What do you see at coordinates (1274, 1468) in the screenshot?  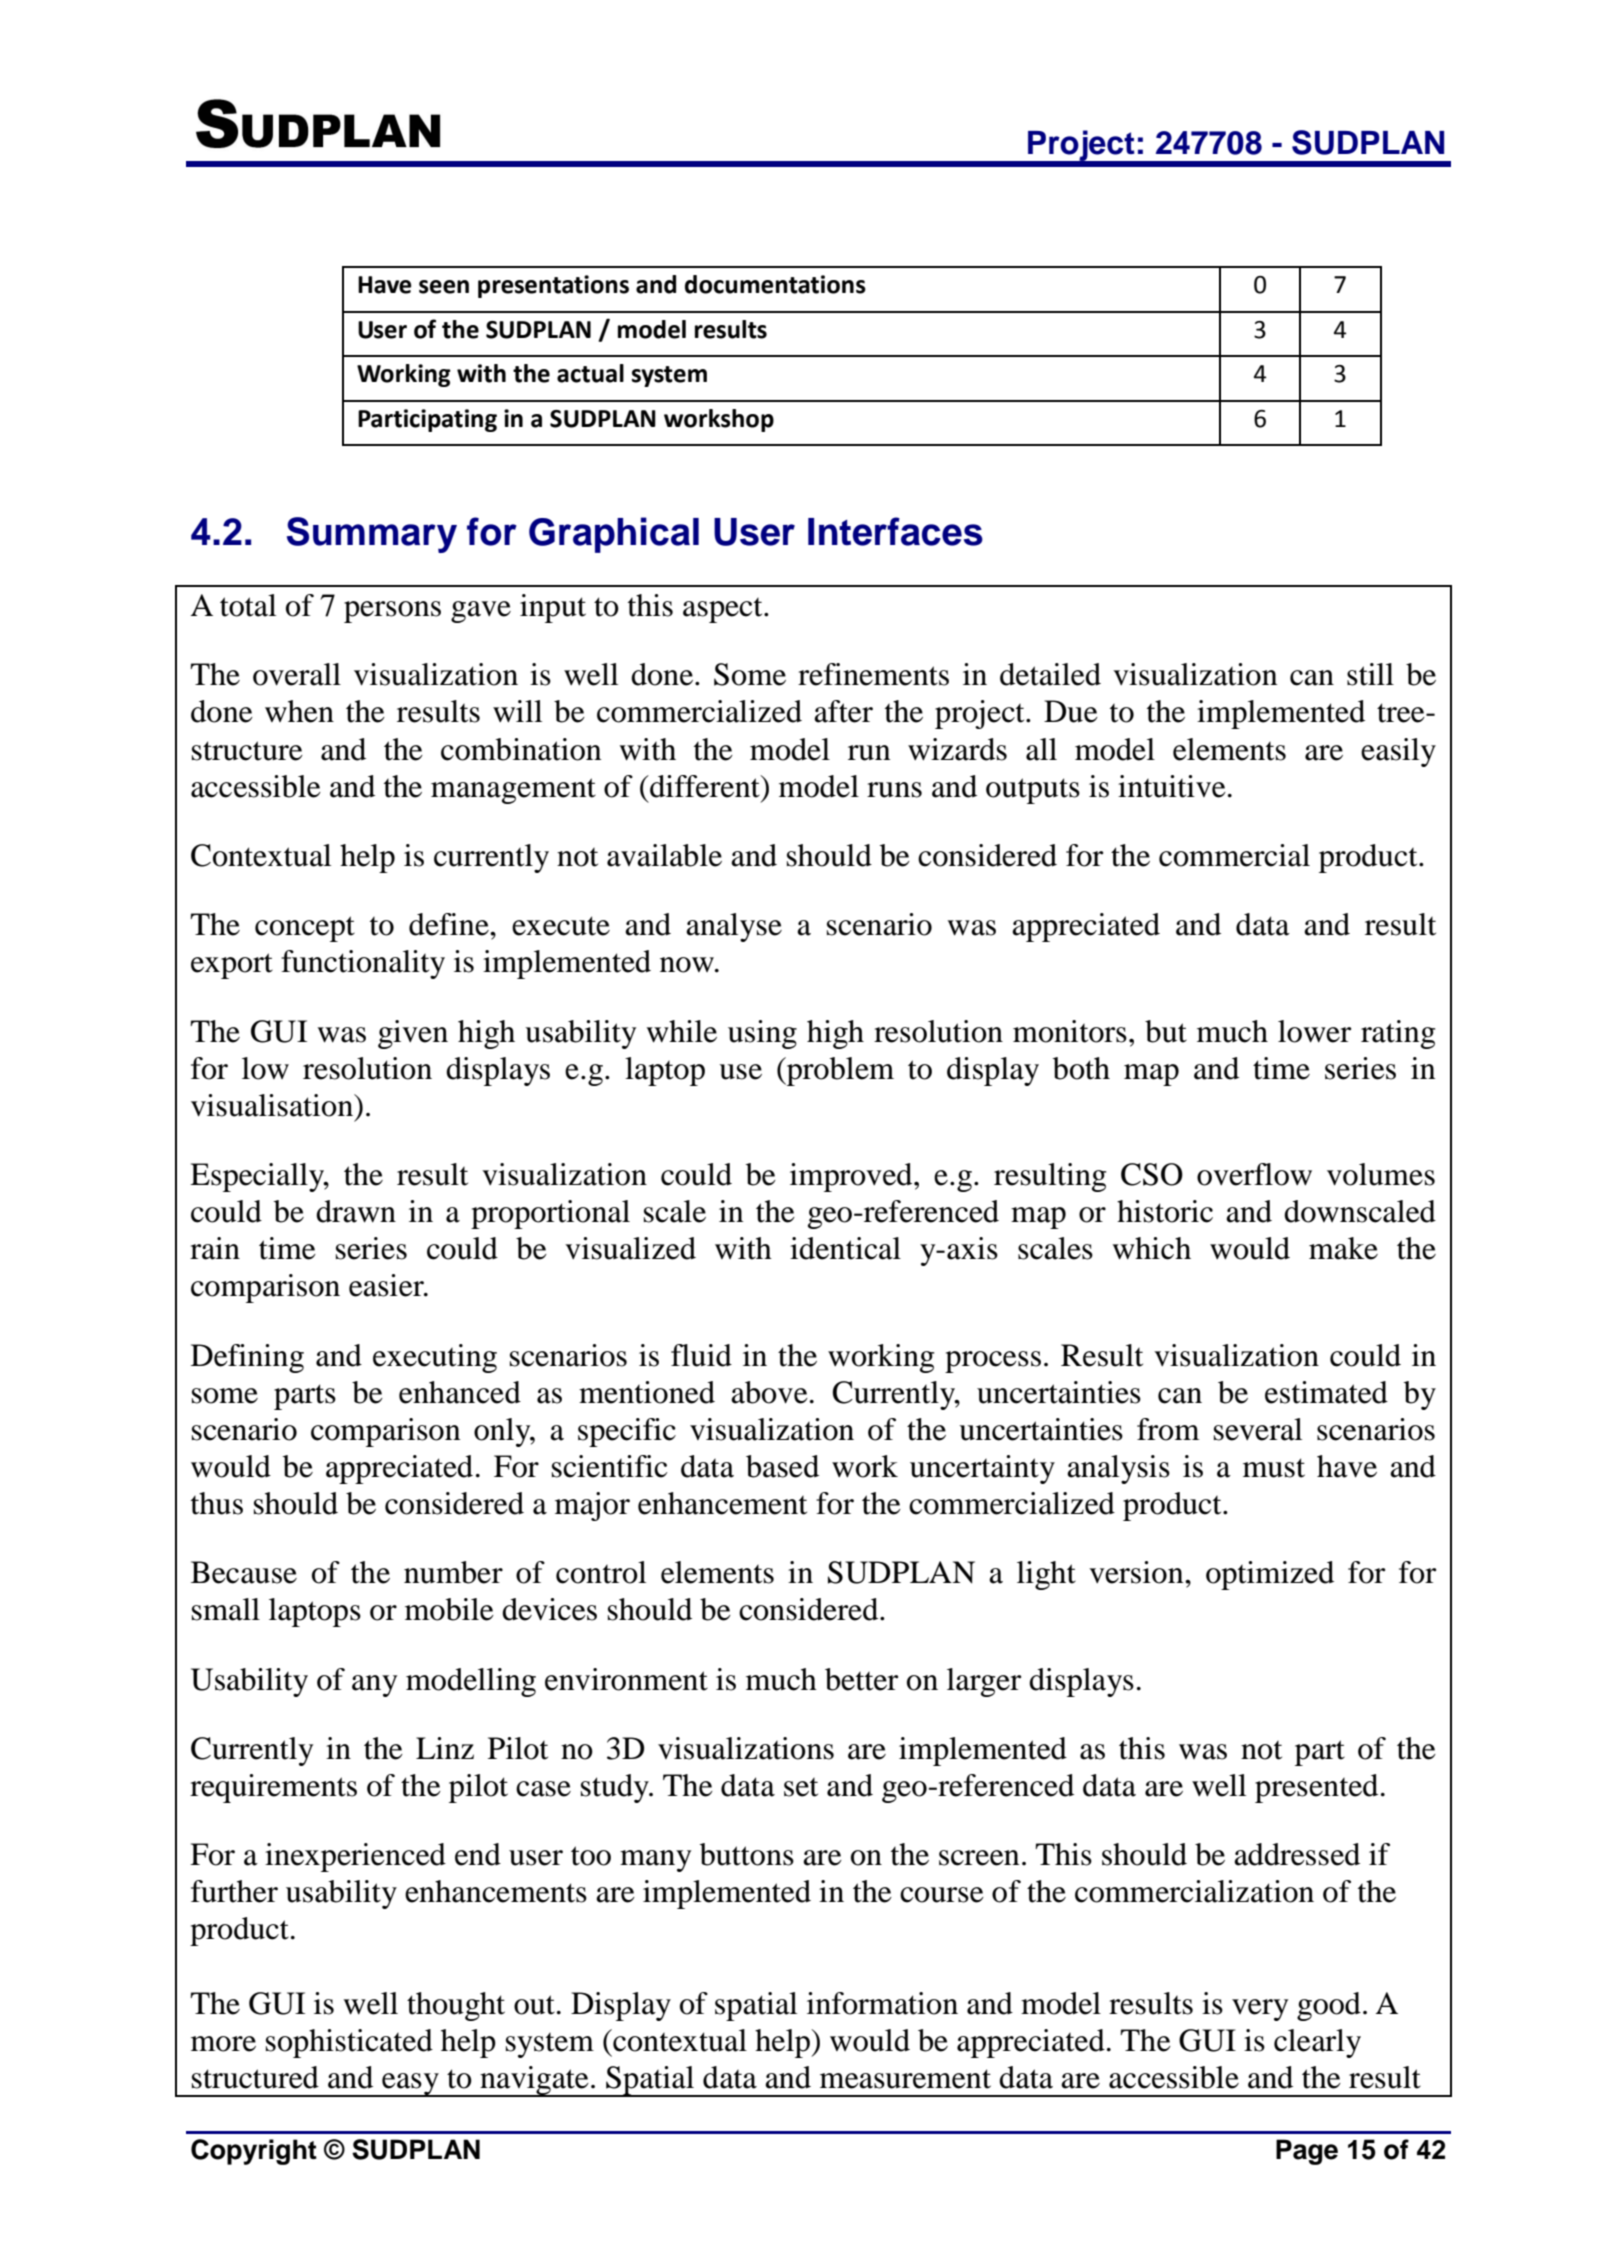 I see `must` at bounding box center [1274, 1468].
